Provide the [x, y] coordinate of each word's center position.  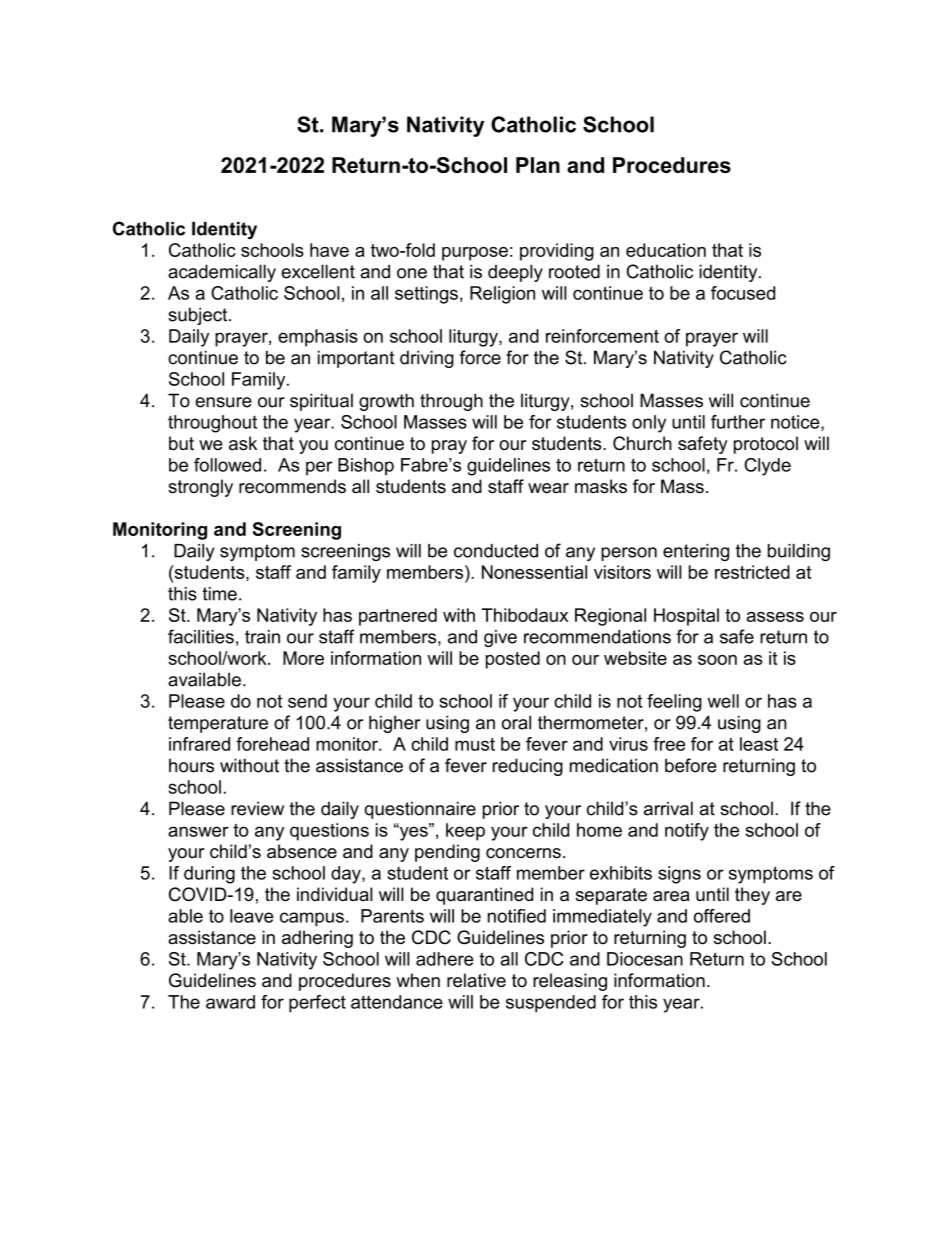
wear [548, 488]
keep [465, 832]
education [666, 250]
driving [427, 359]
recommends [292, 486]
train [262, 637]
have [329, 250]
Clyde [768, 467]
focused [743, 293]
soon [717, 660]
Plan [538, 165]
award [230, 1002]
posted [513, 660]
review [257, 808]
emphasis [318, 338]
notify [687, 832]
